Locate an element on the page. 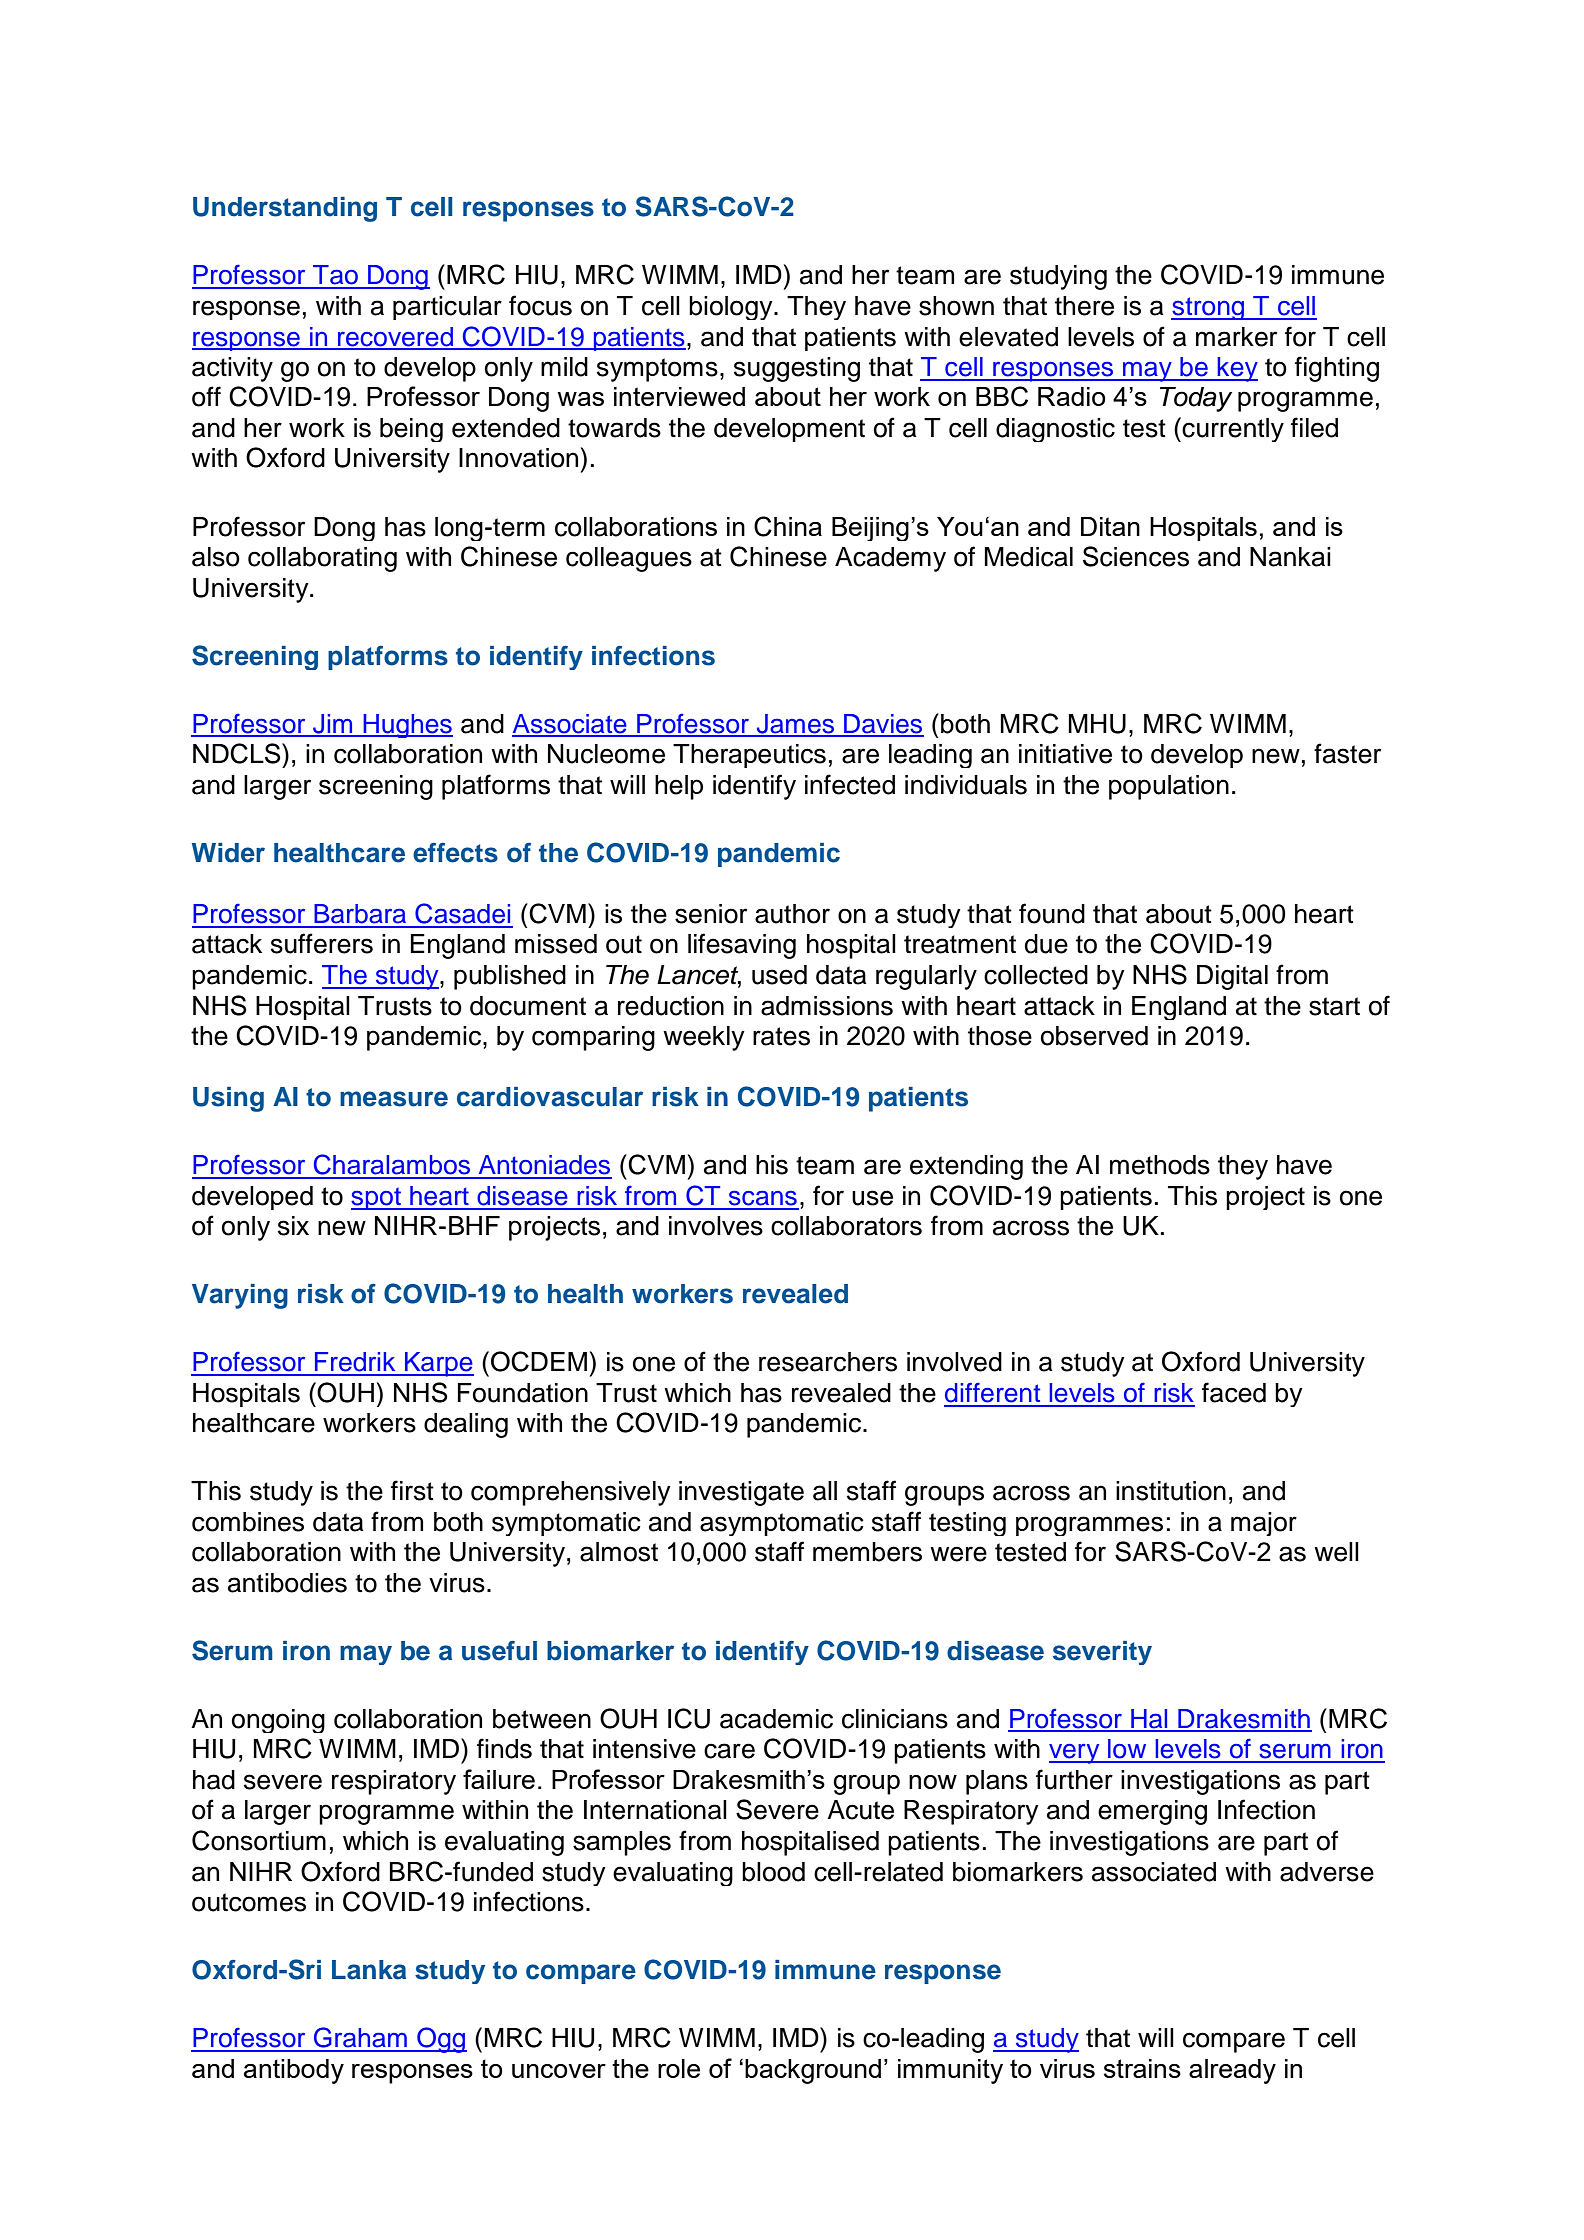  Lanka is located at coordinates (369, 1970).
